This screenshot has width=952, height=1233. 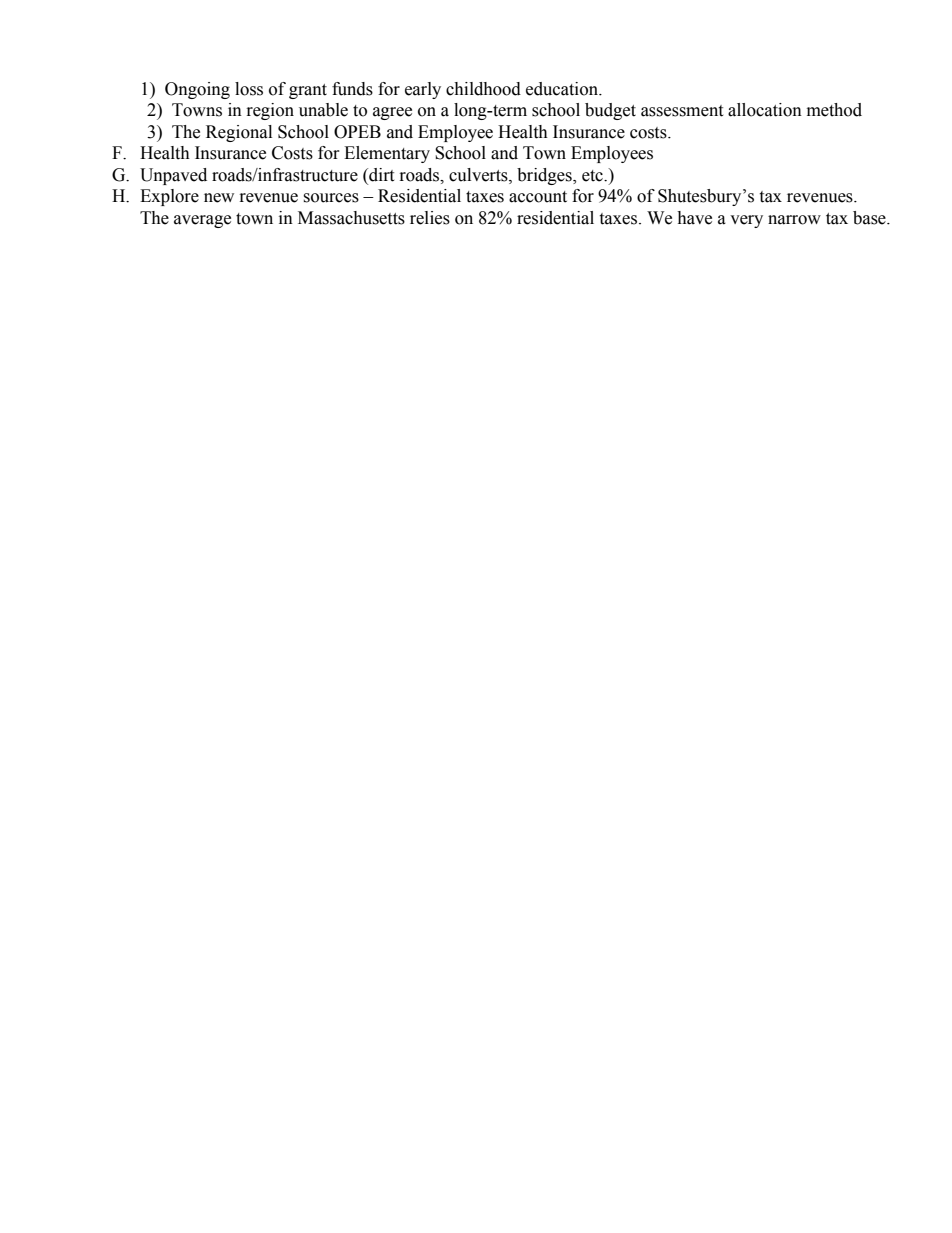 I want to click on bridges, so click(x=545, y=176).
